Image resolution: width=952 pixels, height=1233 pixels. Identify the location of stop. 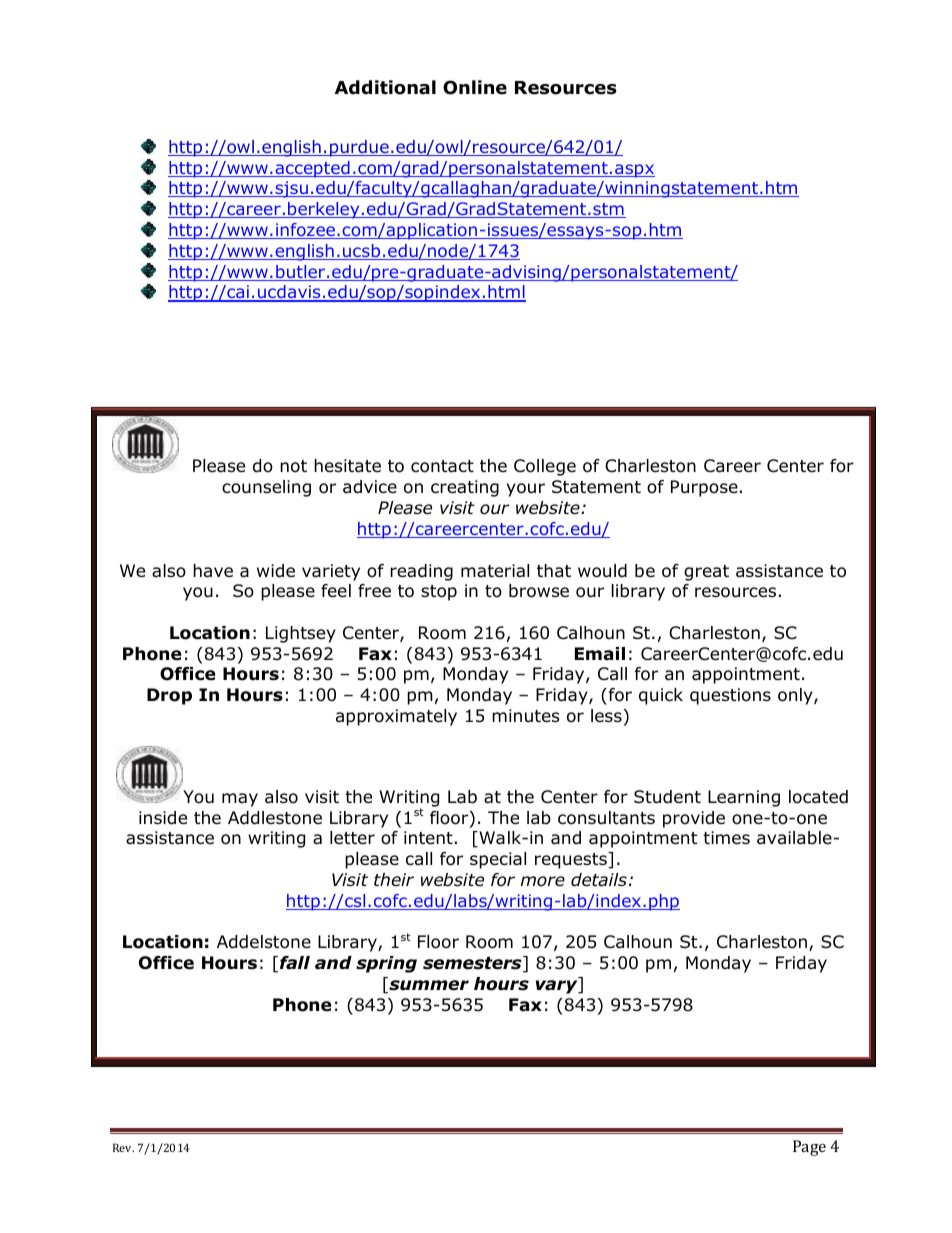
(439, 593).
